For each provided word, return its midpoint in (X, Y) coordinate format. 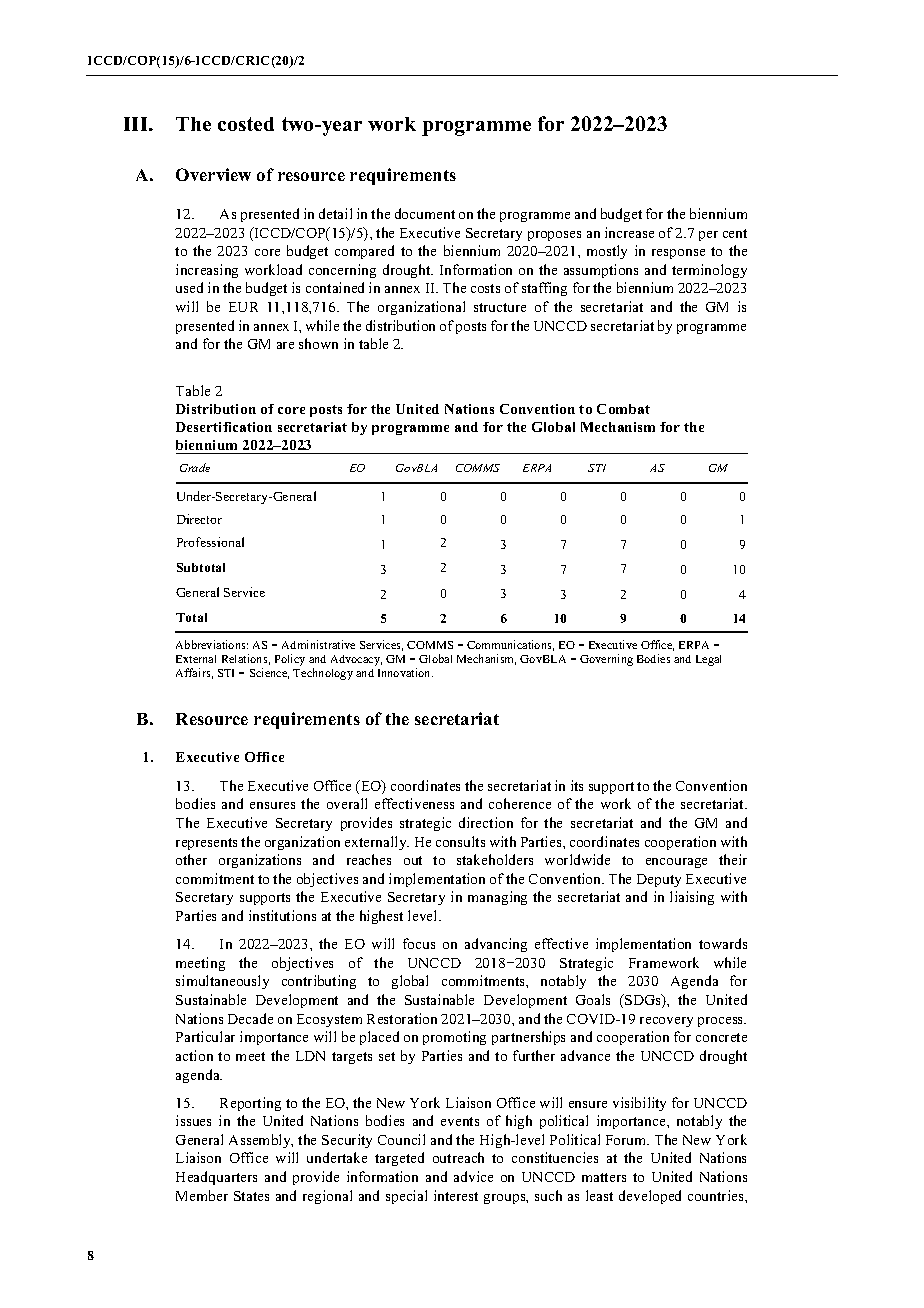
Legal (708, 660)
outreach (458, 1157)
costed (246, 124)
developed (650, 1197)
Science (269, 673)
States (251, 1196)
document (425, 213)
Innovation (405, 672)
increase (629, 232)
